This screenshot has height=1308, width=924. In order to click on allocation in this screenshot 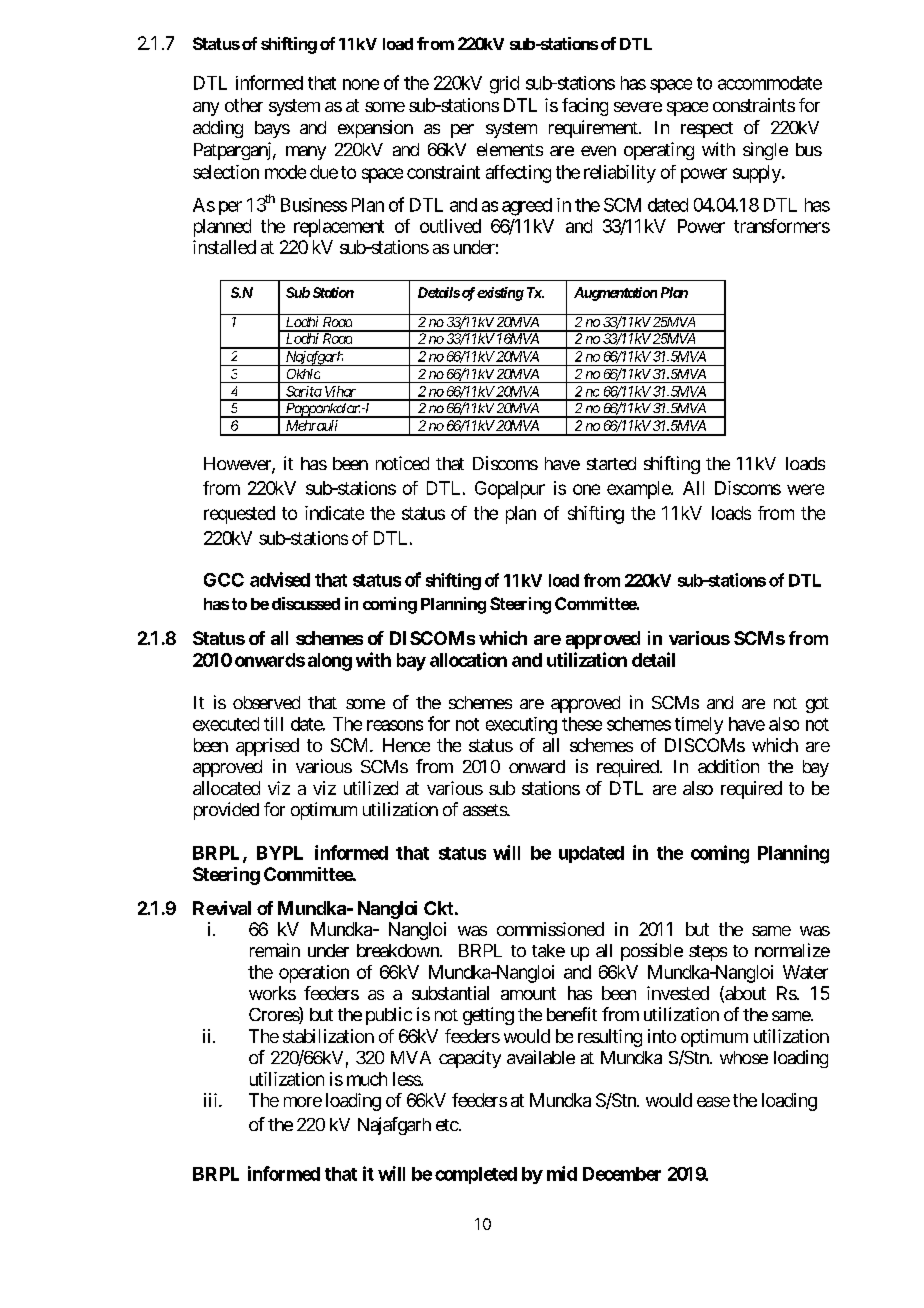, I will do `click(468, 659)`.
